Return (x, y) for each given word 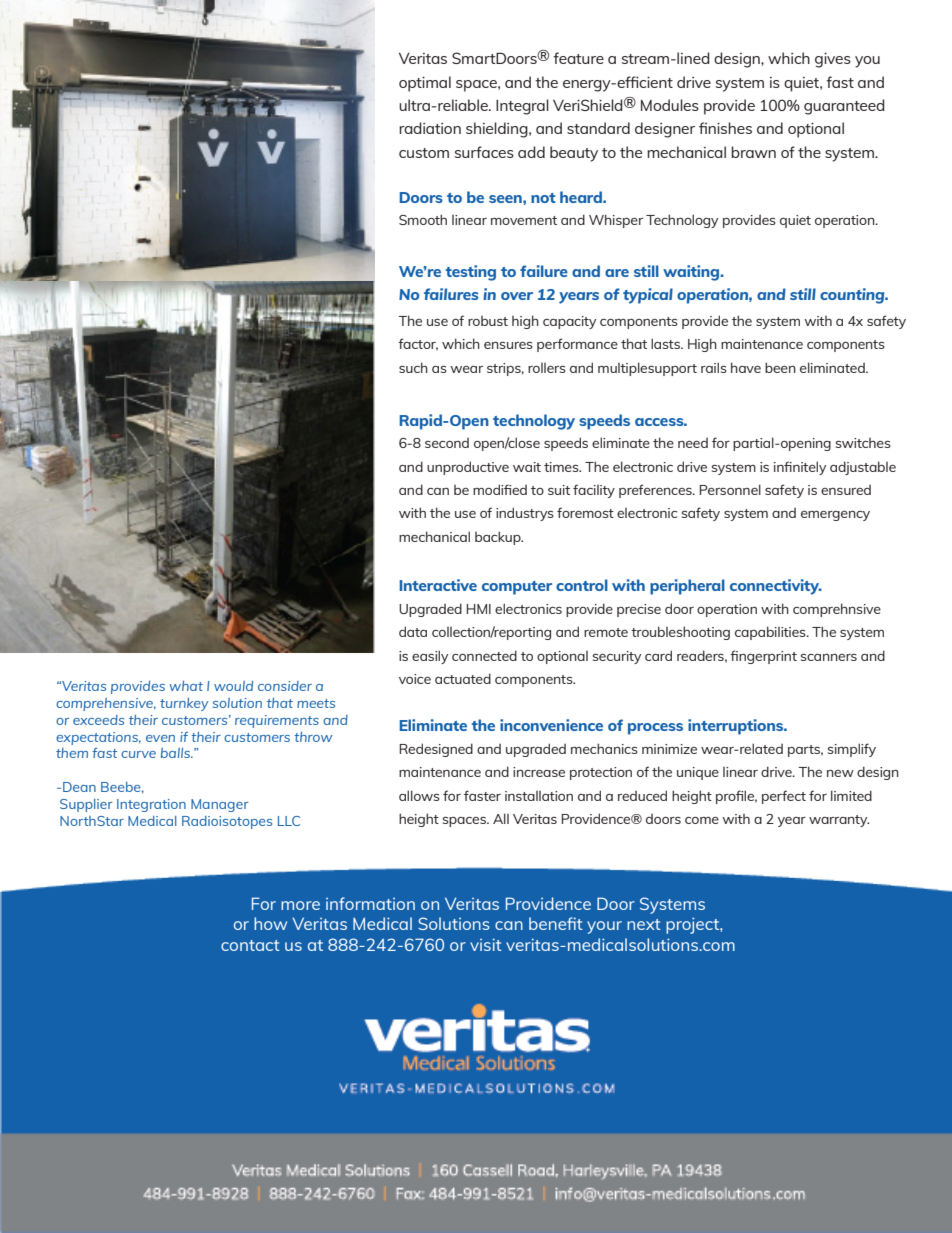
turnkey (184, 704)
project (693, 926)
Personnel (730, 489)
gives (833, 60)
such (413, 367)
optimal (425, 84)
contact (250, 945)
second (447, 443)
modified (500, 489)
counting (853, 296)
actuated (463, 678)
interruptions (737, 727)
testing (470, 273)
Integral (522, 107)
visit (486, 945)
